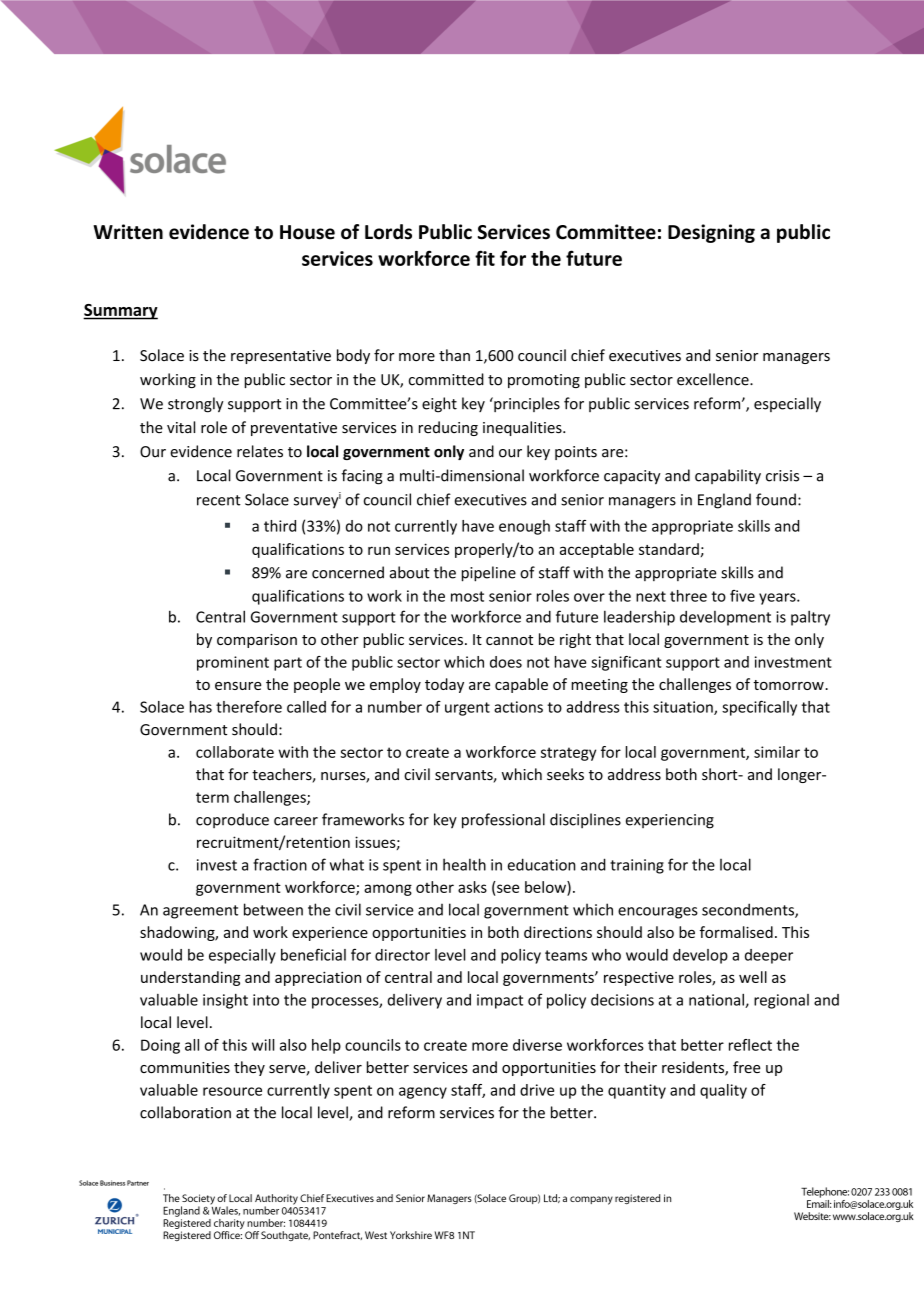 This screenshot has height=1309, width=924. Describe the element at coordinates (232, 1091) in the screenshot. I see `resource` at that location.
